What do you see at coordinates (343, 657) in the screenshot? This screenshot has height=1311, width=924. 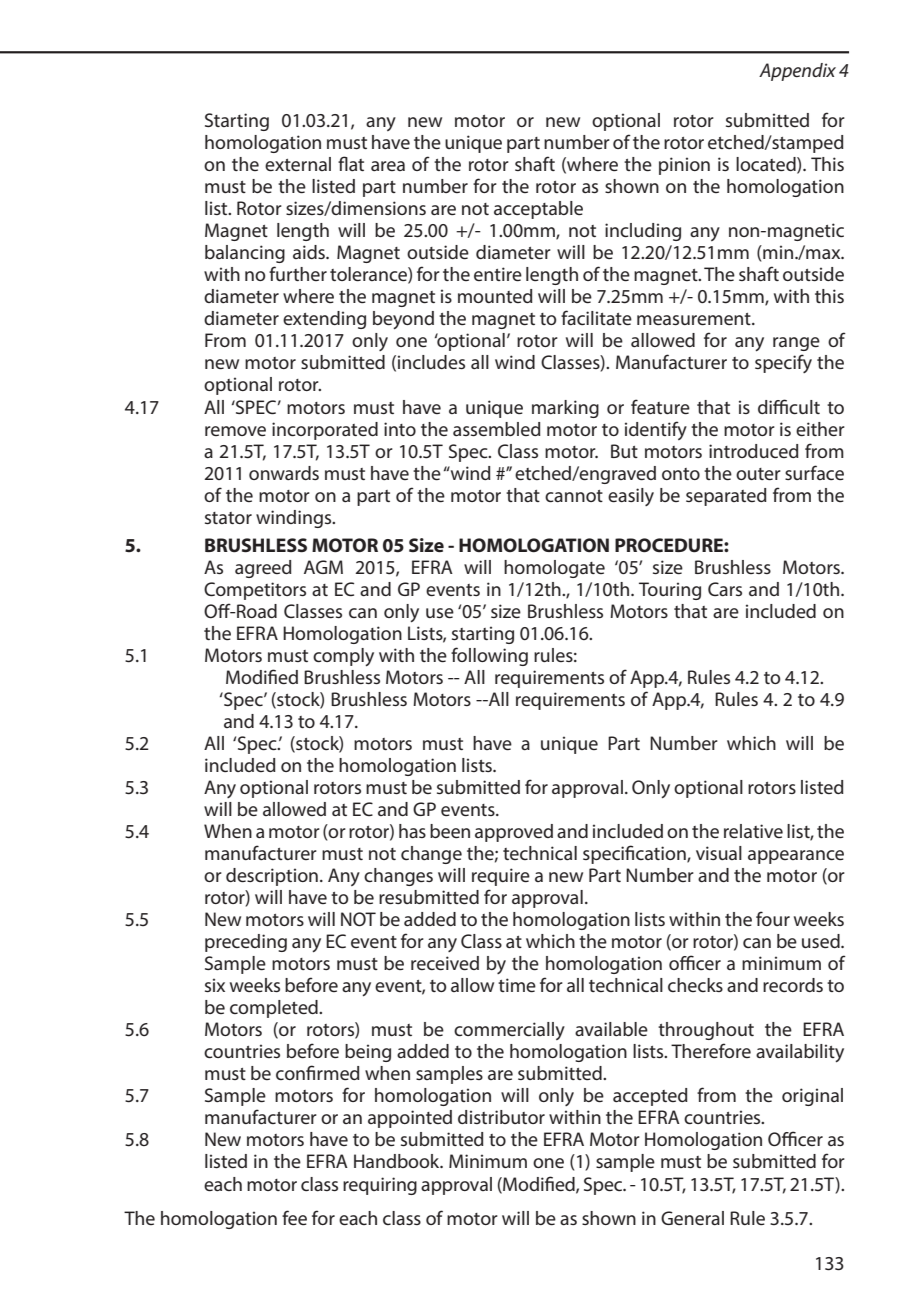 I see `comply` at bounding box center [343, 657].
